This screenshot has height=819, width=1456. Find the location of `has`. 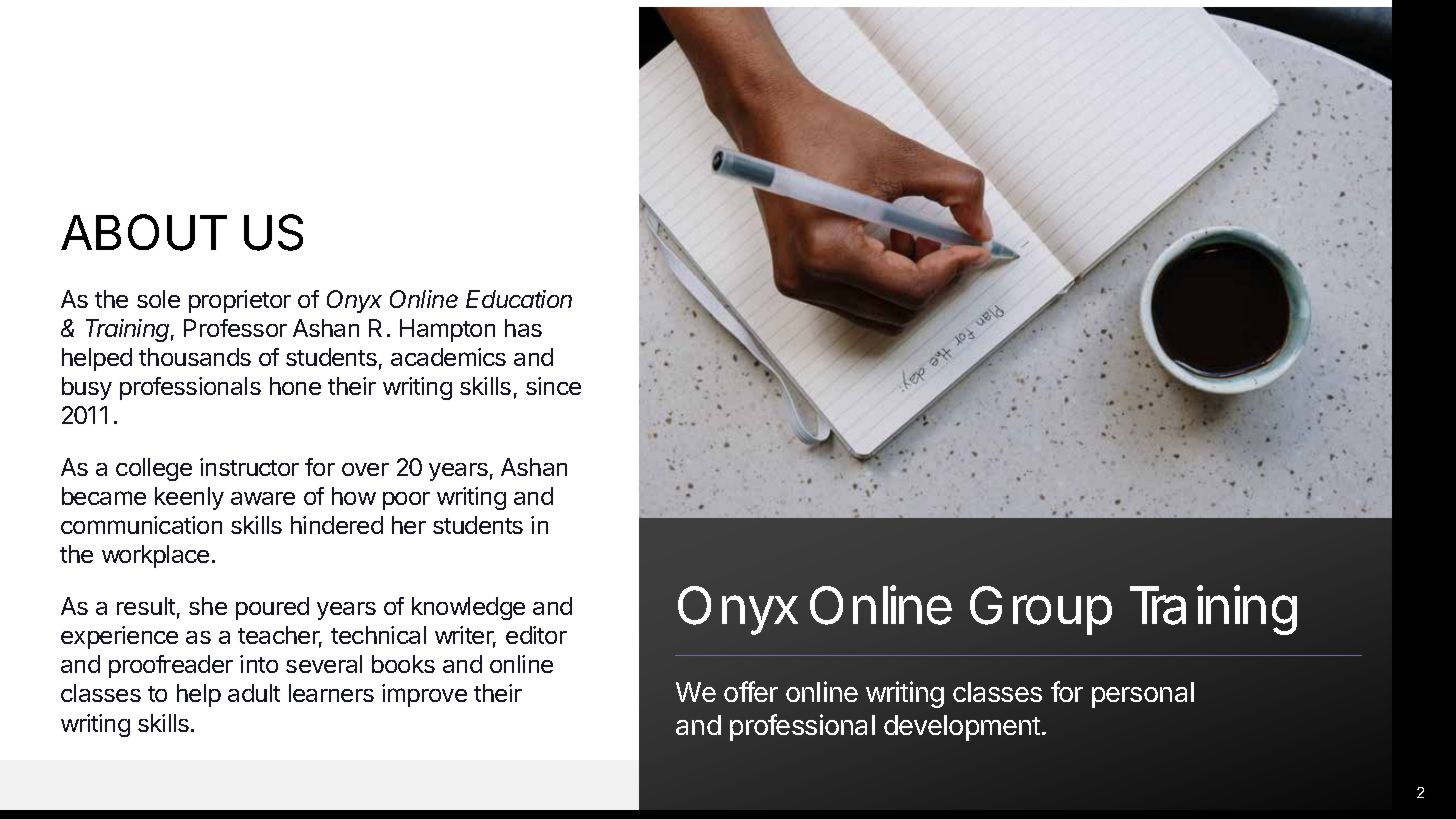

has is located at coordinates (523, 328).
